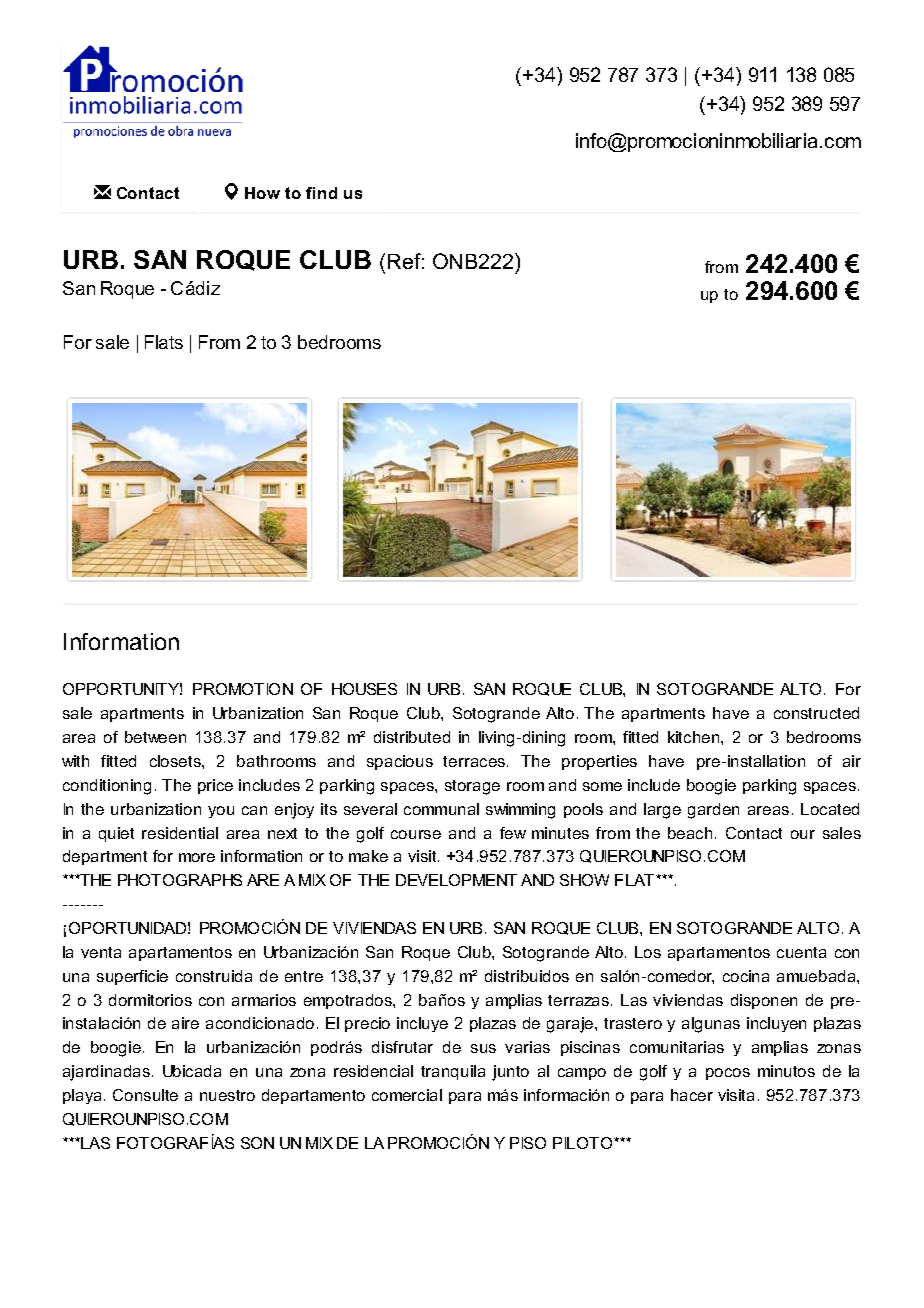  Describe the element at coordinates (693, 737) in the screenshot. I see `kitchen` at that location.
